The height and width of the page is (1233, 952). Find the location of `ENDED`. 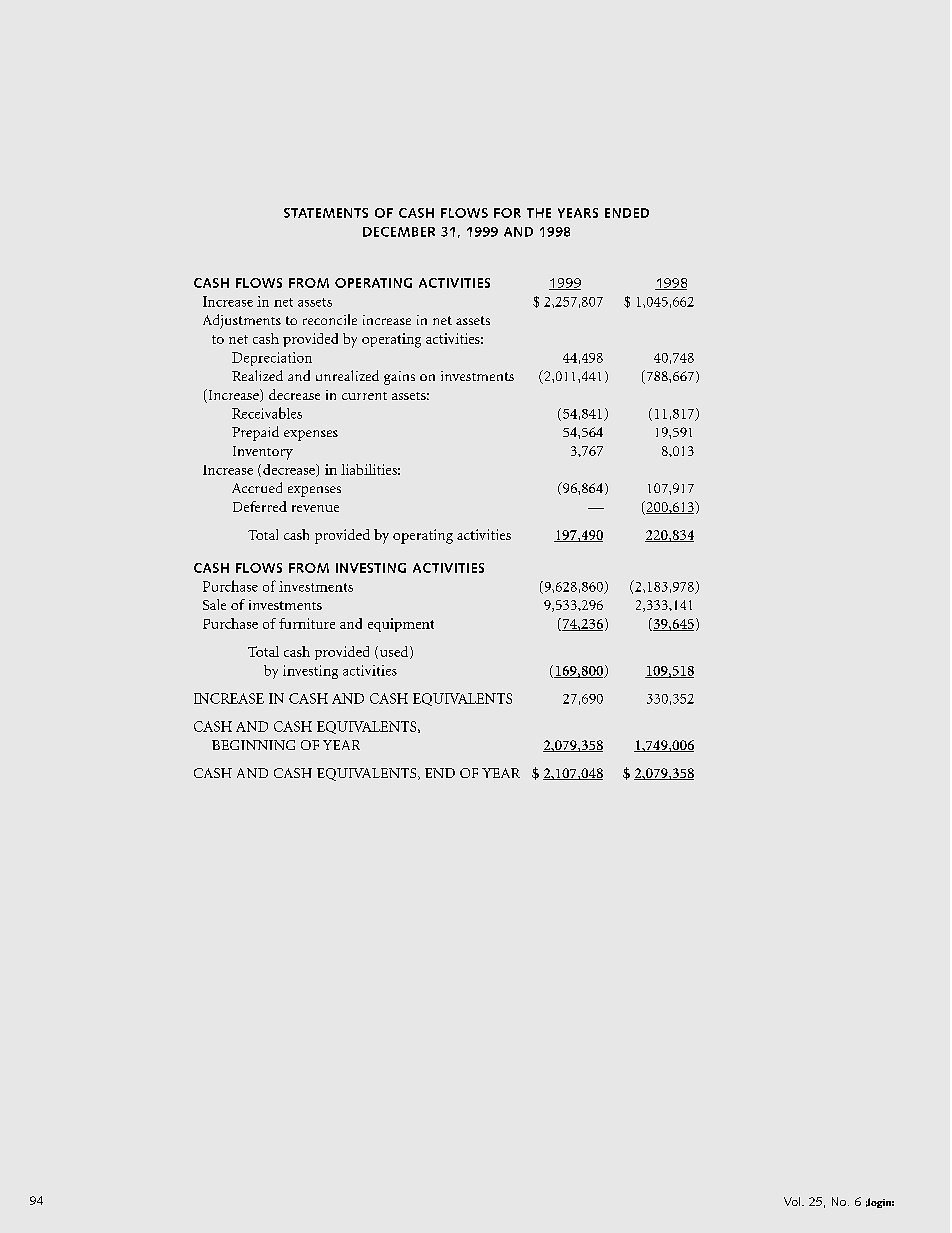

ENDED is located at coordinates (627, 213).
